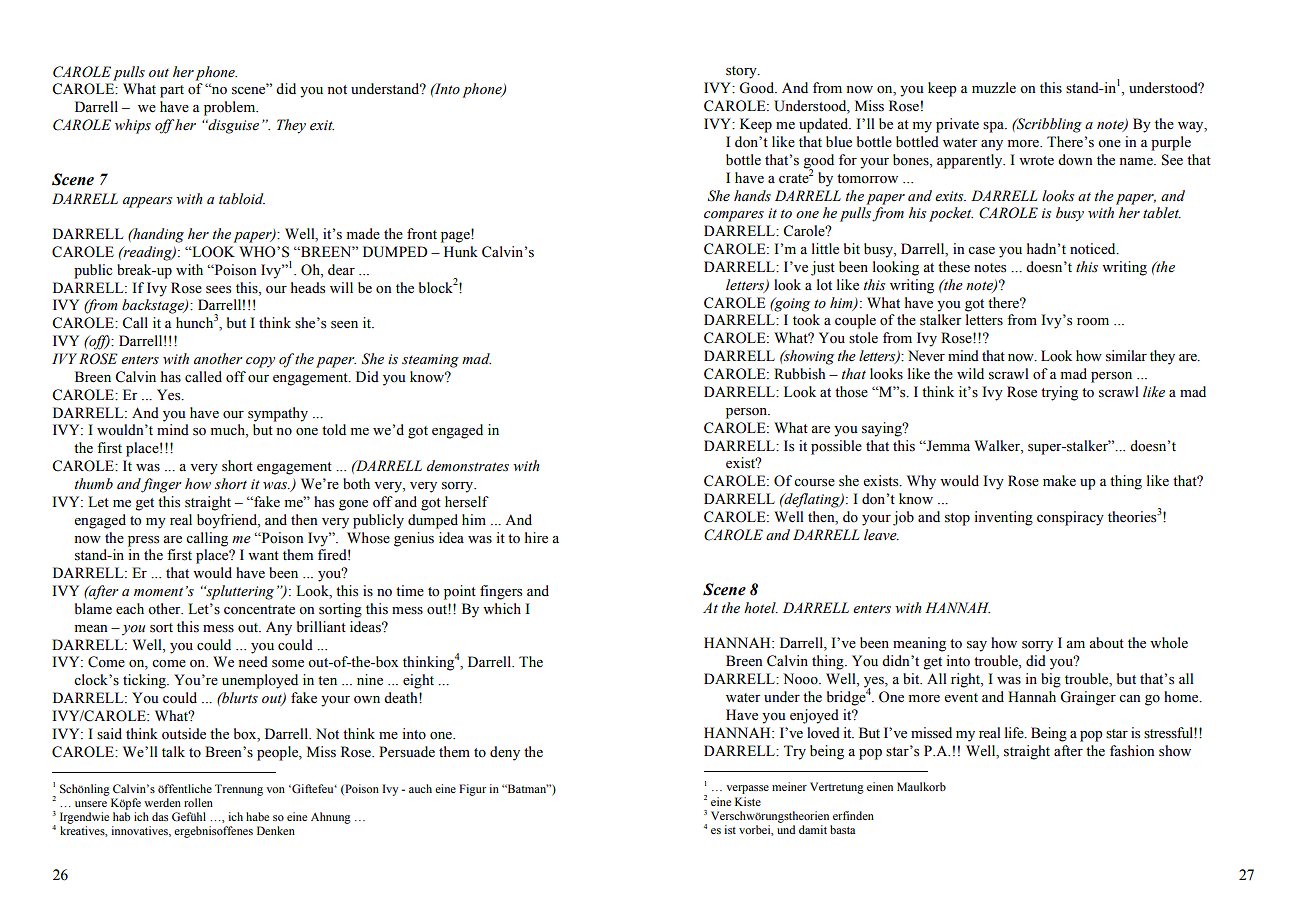 Image resolution: width=1303 pixels, height=924 pixels. I want to click on sympathy, so click(278, 414).
